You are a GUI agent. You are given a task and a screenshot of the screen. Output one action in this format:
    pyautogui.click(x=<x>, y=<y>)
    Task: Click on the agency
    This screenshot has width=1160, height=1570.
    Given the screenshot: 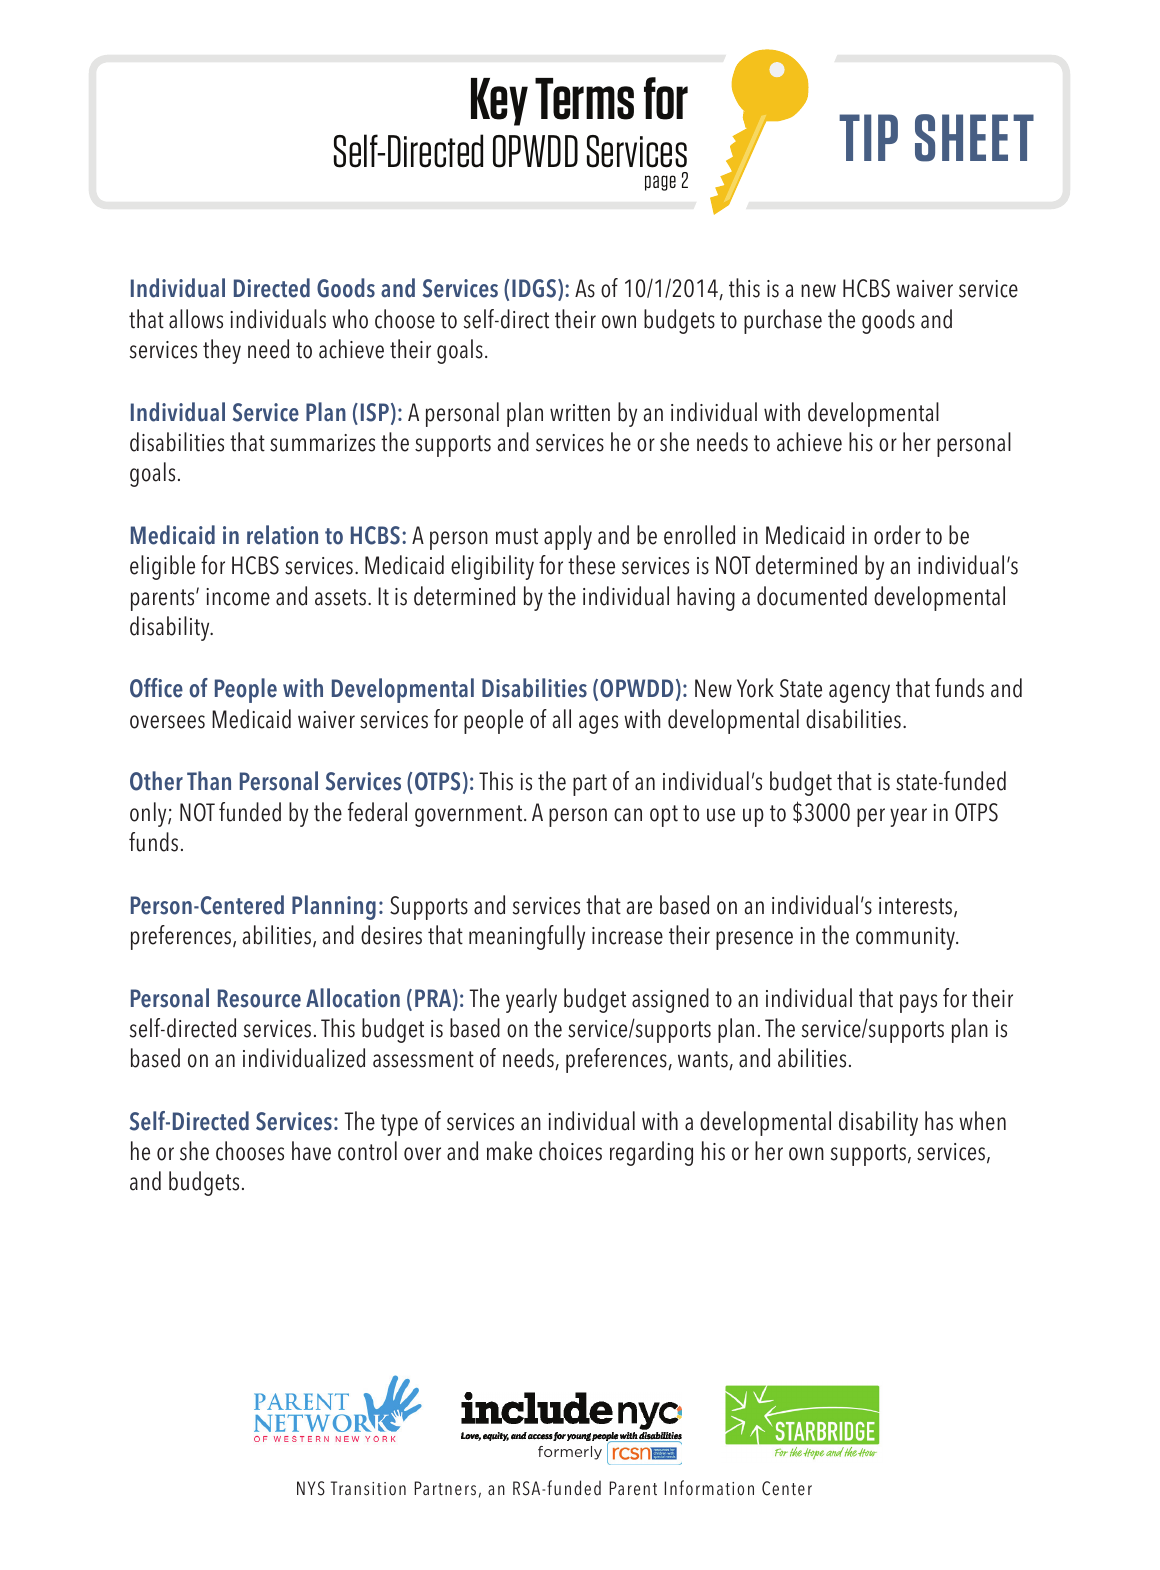 What is the action you would take?
    pyautogui.click(x=859, y=693)
